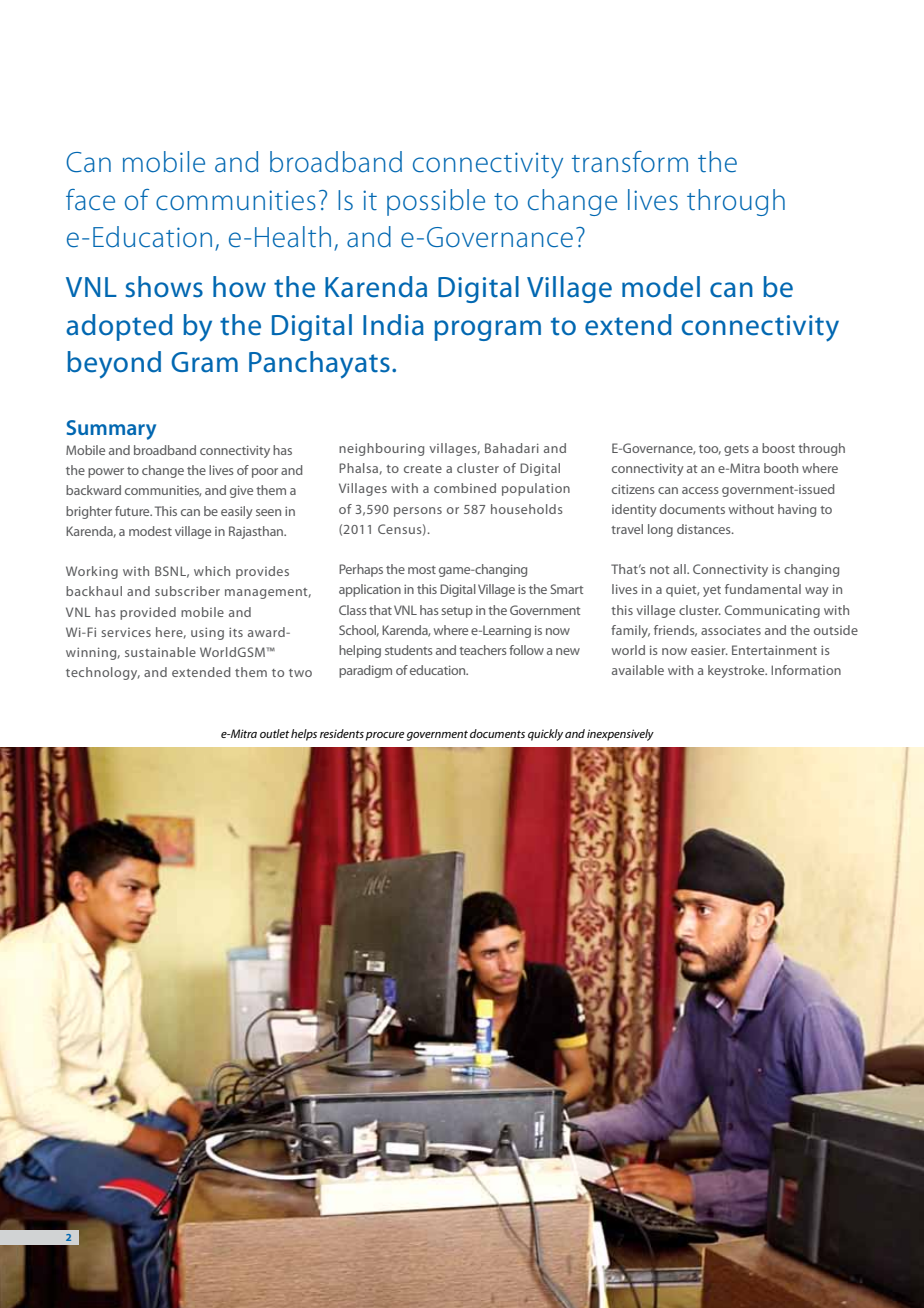 This screenshot has width=924, height=1308. I want to click on outlet, so click(274, 733).
